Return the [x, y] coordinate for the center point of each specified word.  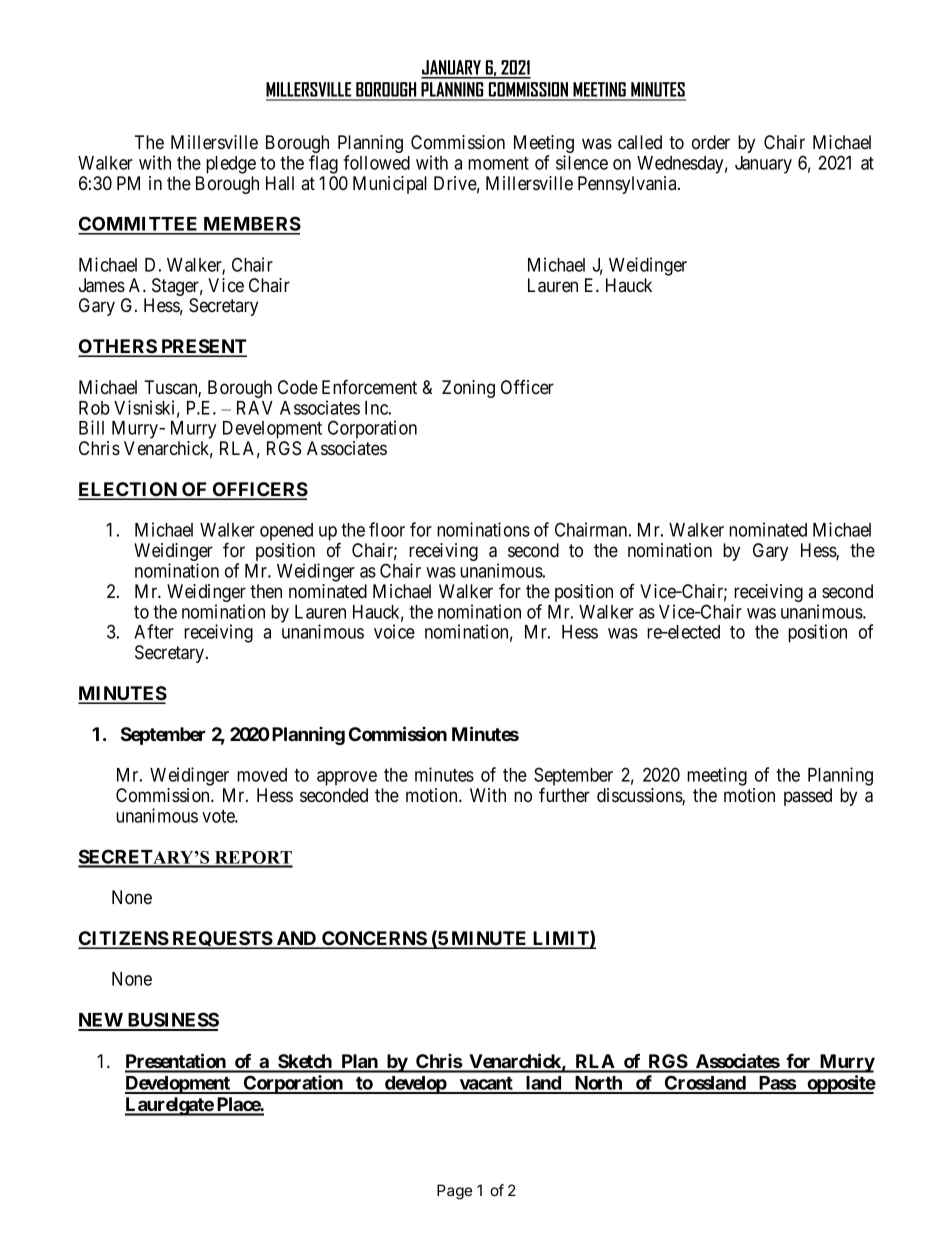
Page [454, 1192]
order [711, 142]
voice [394, 631]
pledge [231, 165]
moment [498, 163]
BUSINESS [172, 1021]
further [564, 794]
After [154, 631]
